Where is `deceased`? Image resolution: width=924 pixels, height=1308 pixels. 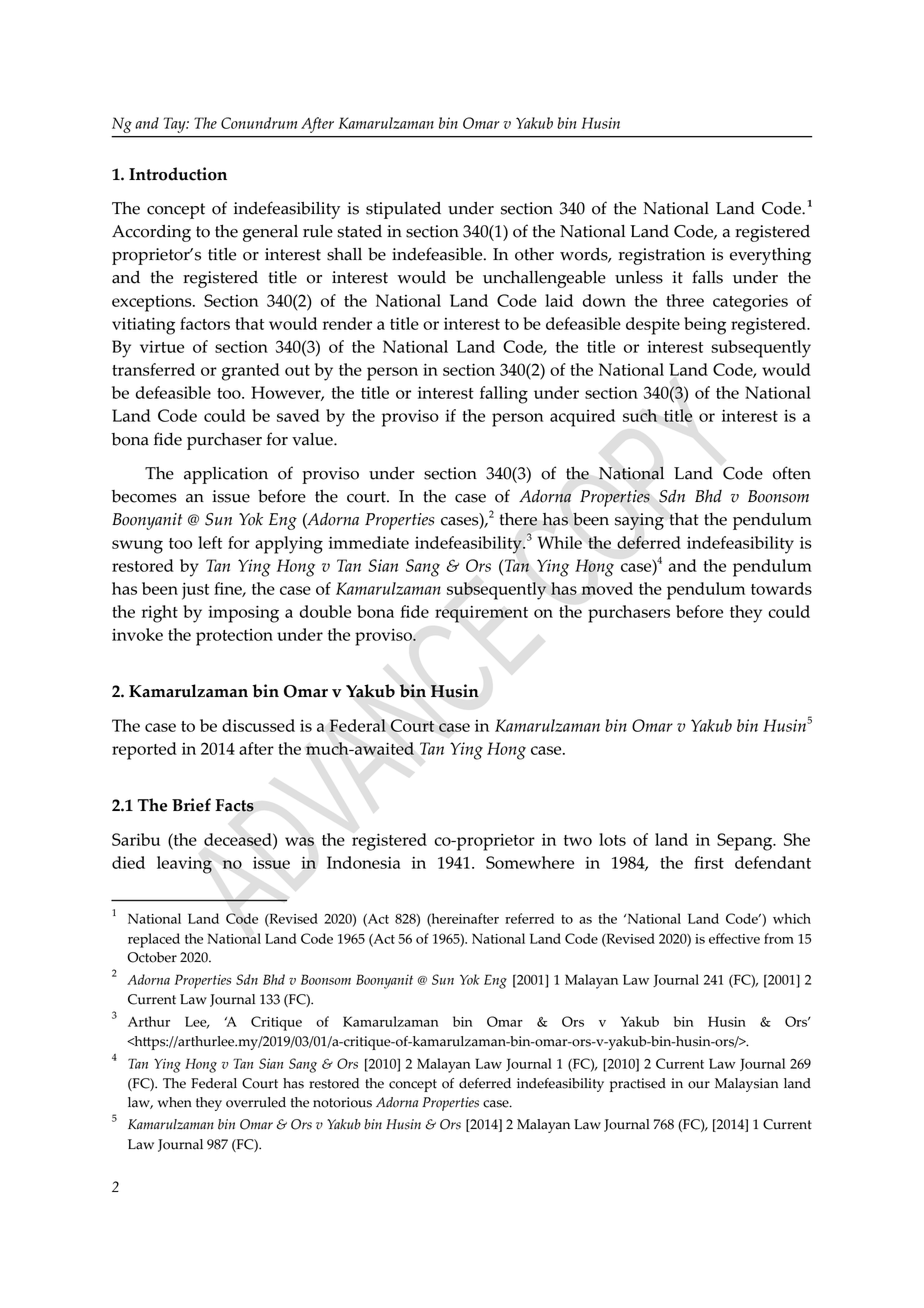 deceased is located at coordinates (239, 839).
